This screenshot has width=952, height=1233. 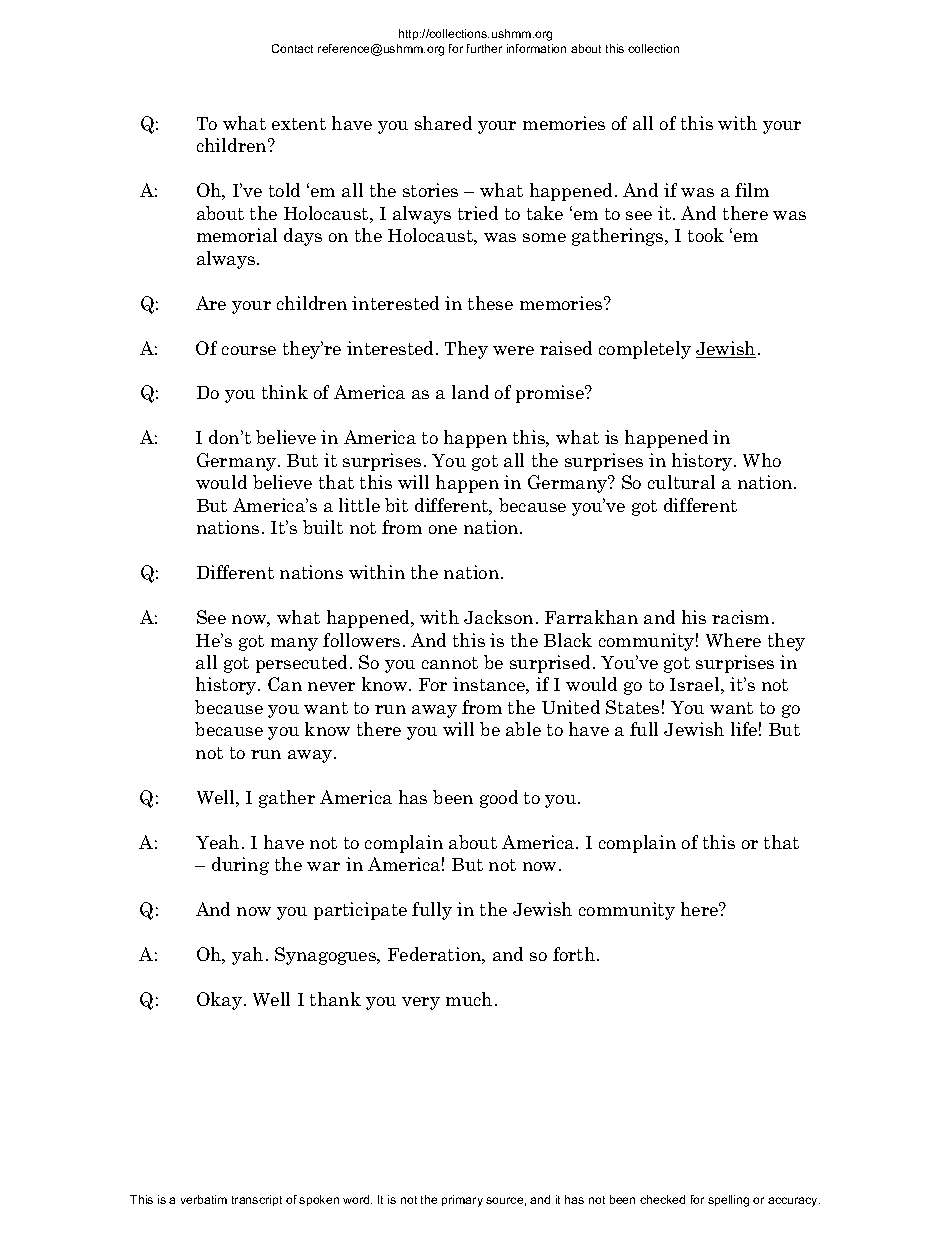 What do you see at coordinates (740, 617) in the screenshot?
I see `racism` at bounding box center [740, 617].
